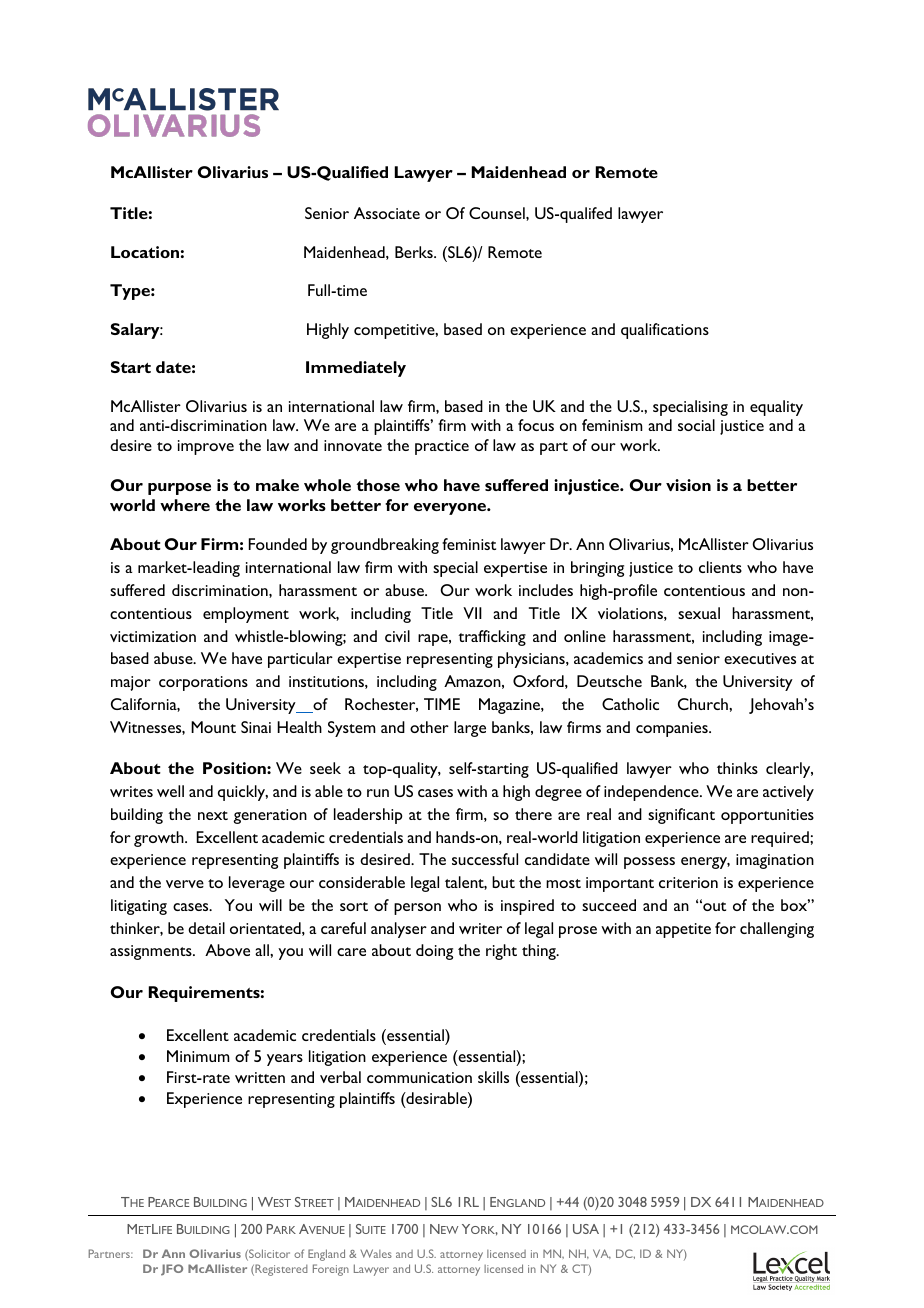 This page has height=1308, width=924. What do you see at coordinates (376, 1253) in the page?
I see `Wales` at bounding box center [376, 1253].
